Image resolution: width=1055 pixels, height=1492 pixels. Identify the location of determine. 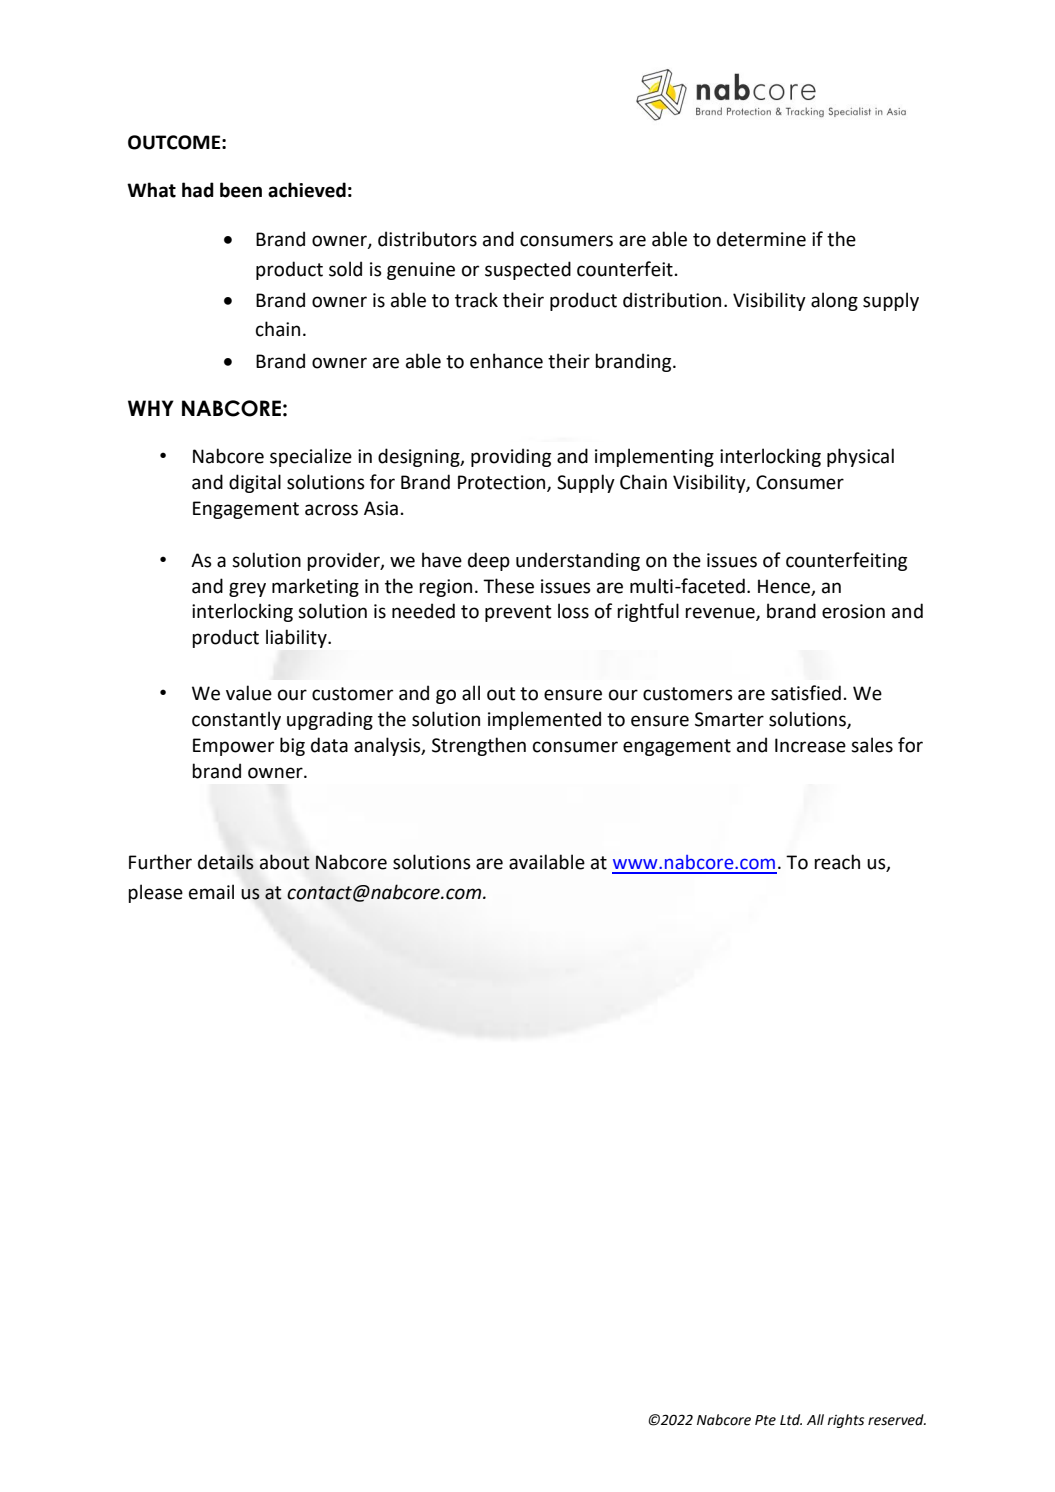
(761, 239).
